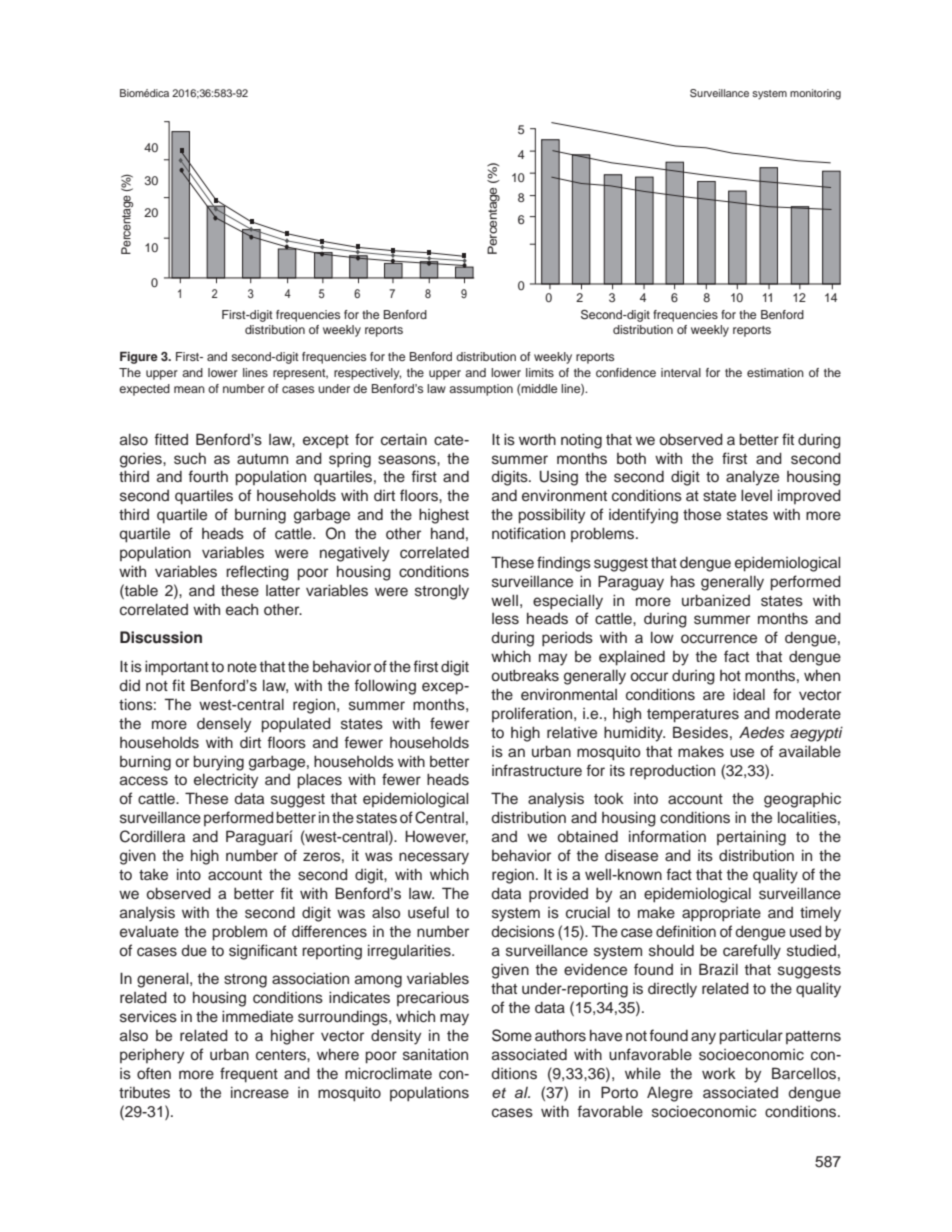 This page has height=1232, width=952. What do you see at coordinates (219, 763) in the page?
I see `burying` at bounding box center [219, 763].
